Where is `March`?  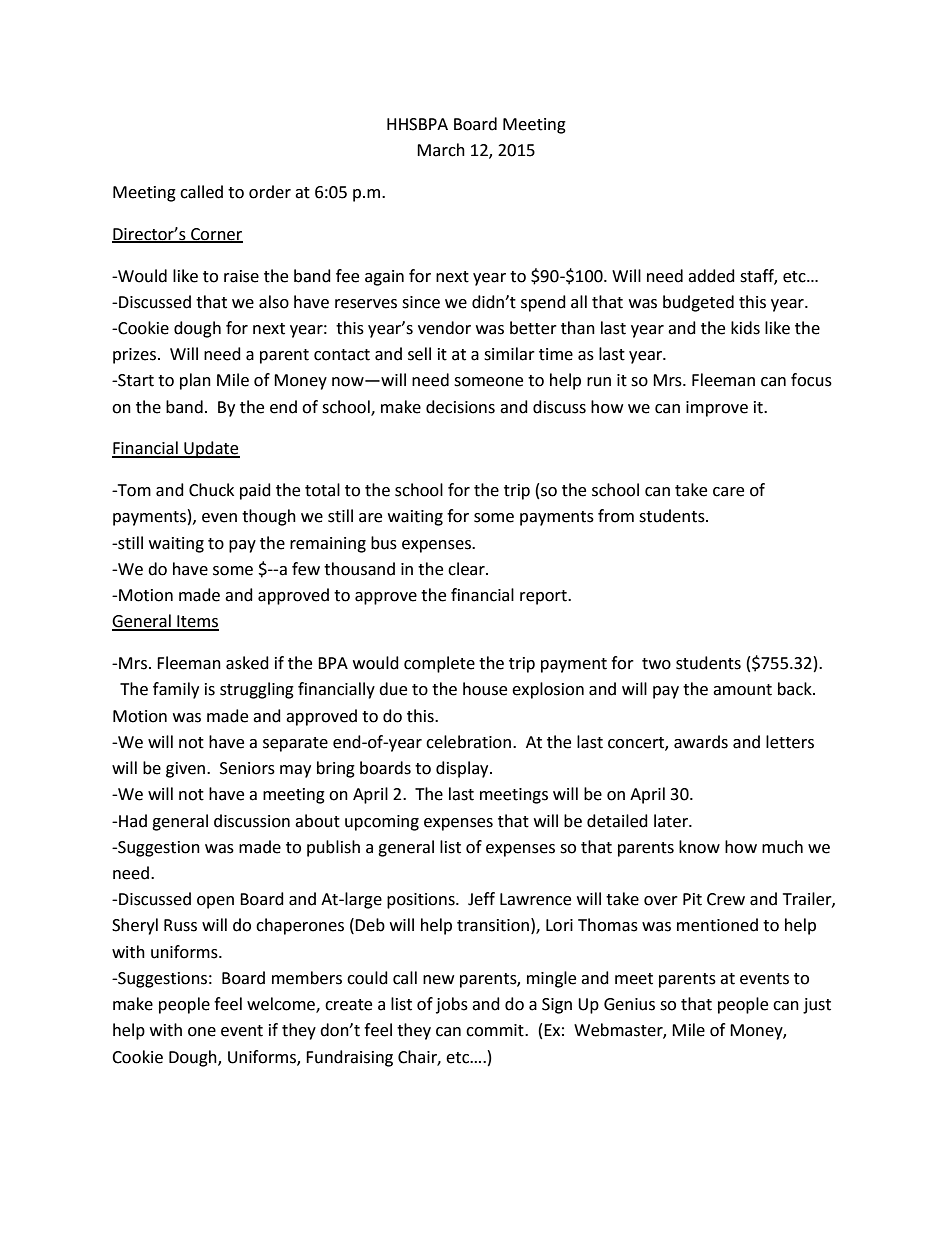 March is located at coordinates (441, 150).
